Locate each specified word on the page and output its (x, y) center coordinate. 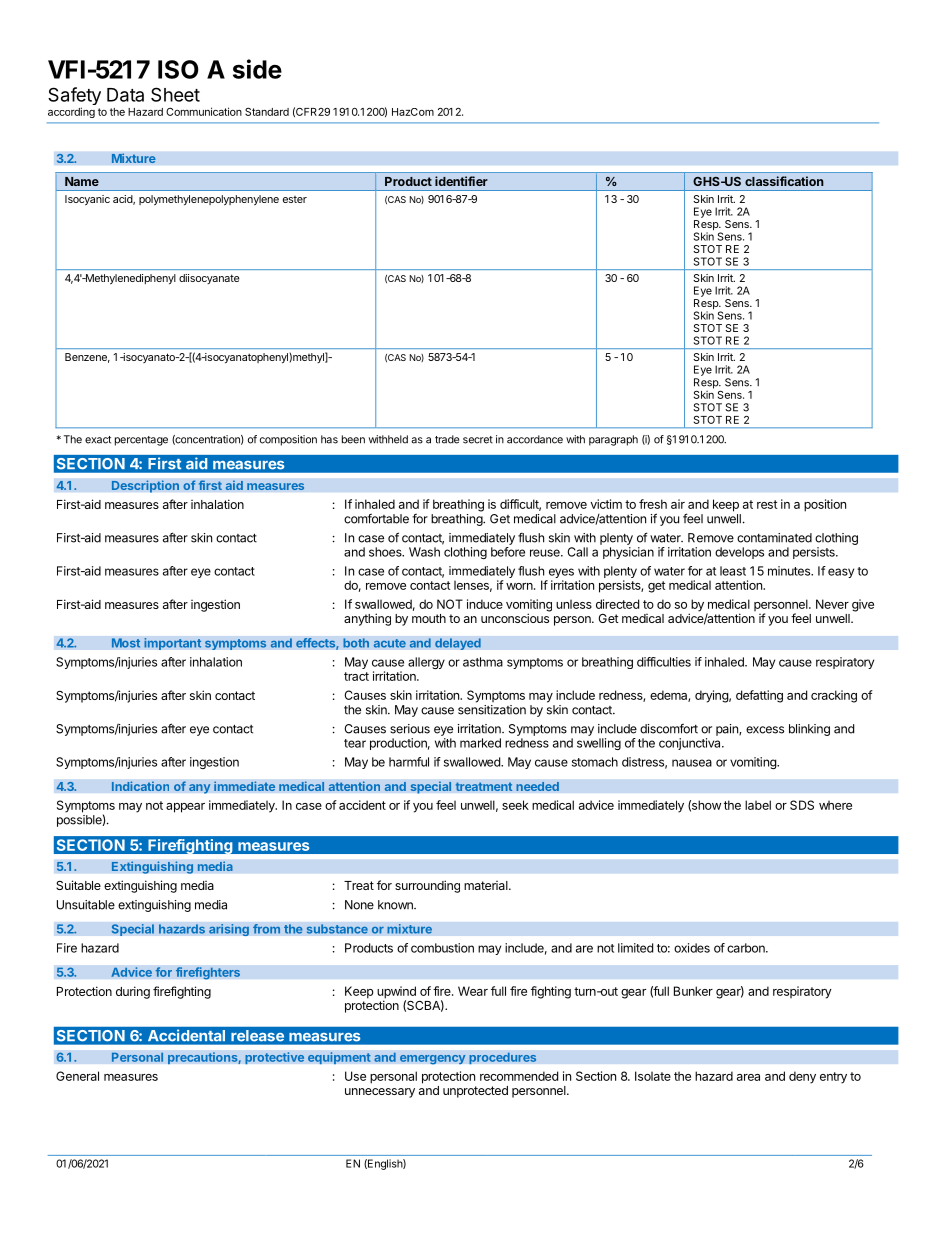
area (748, 1077)
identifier (461, 181)
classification (784, 181)
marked (480, 743)
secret (478, 440)
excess (765, 730)
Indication (140, 786)
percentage (141, 441)
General (77, 1076)
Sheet (175, 94)
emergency (433, 1059)
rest (767, 504)
